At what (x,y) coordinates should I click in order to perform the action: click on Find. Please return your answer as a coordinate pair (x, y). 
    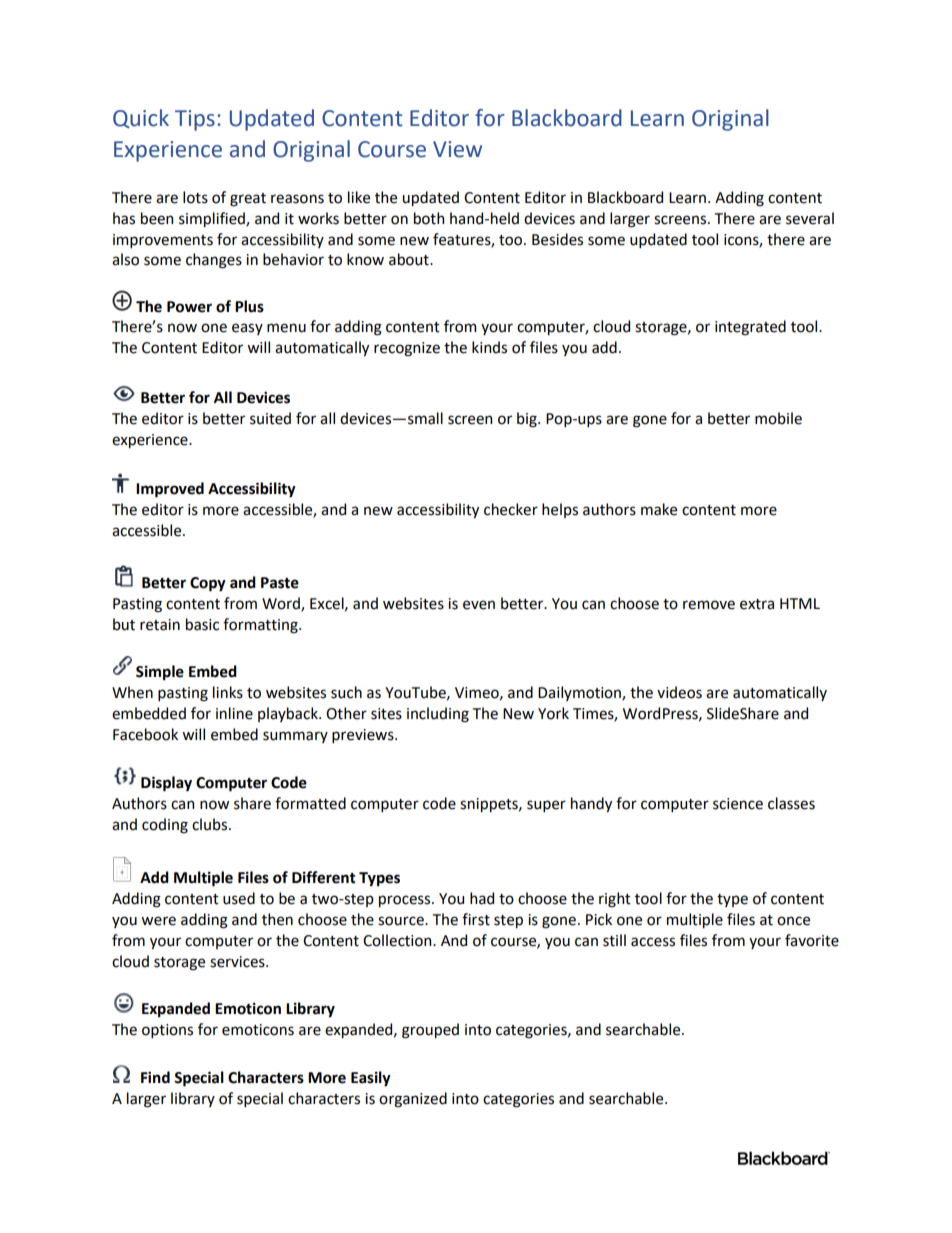
    Looking at the image, I should click on (155, 1077).
